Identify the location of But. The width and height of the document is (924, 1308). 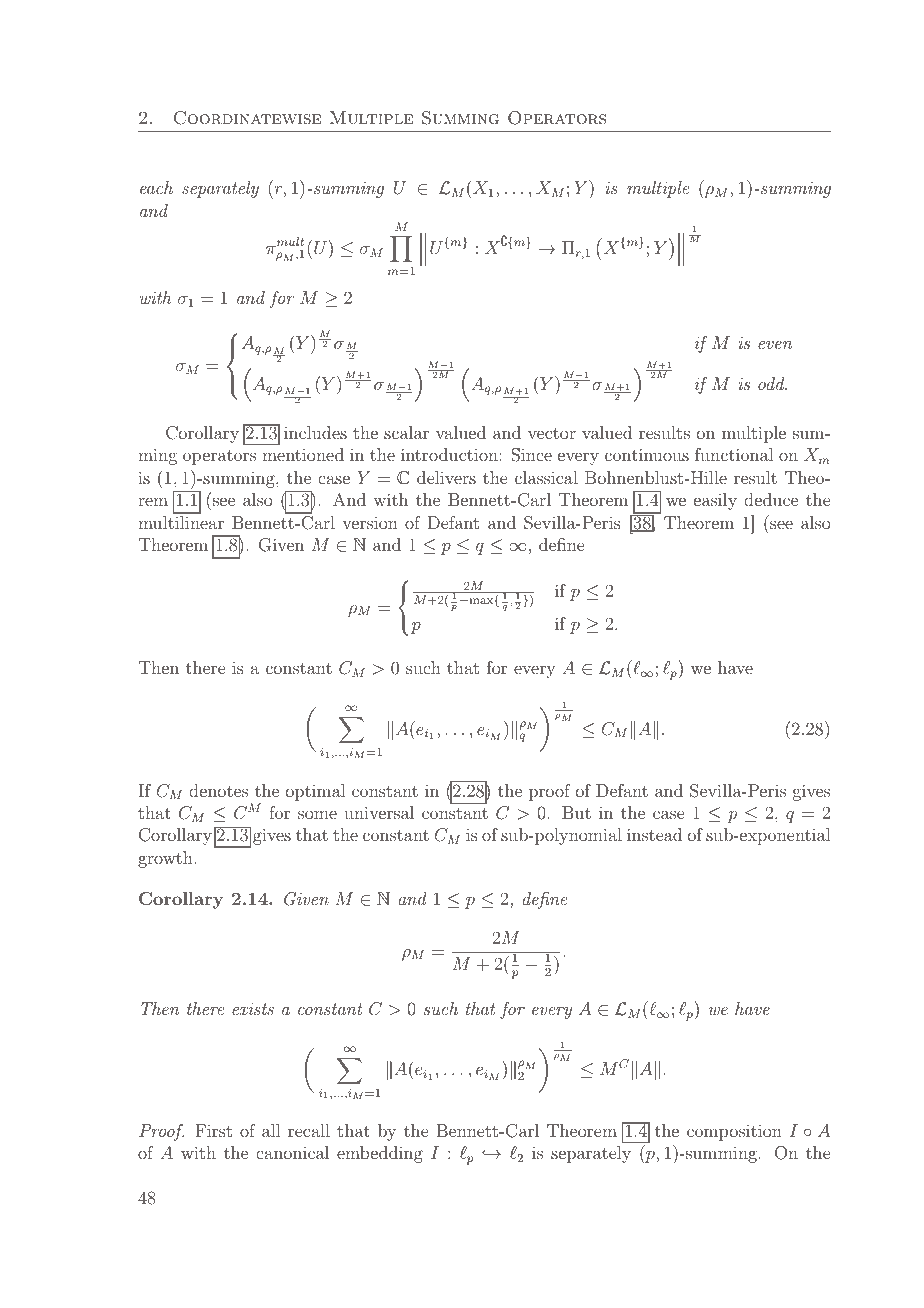
(576, 812).
